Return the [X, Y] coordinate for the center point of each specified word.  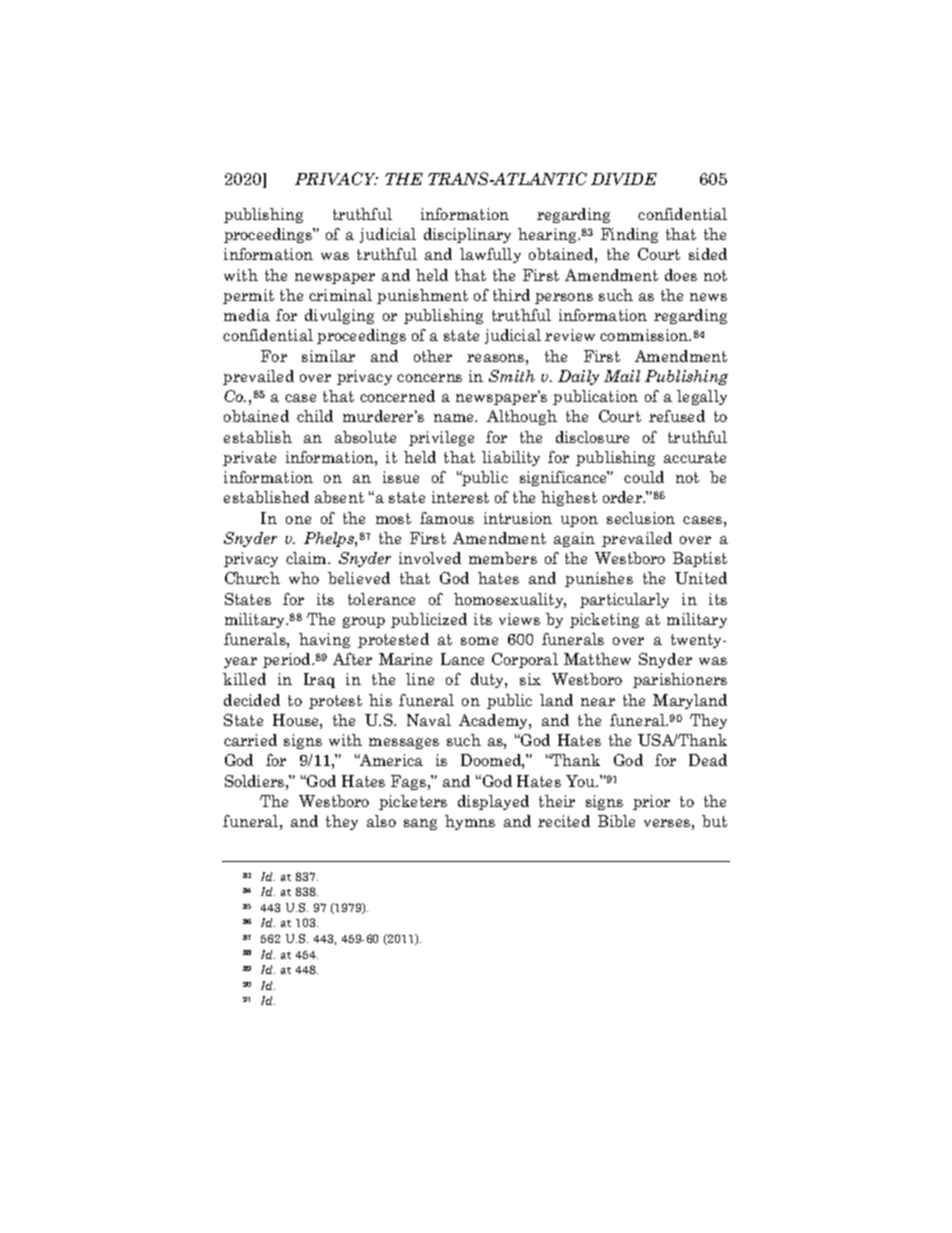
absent [339, 497]
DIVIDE [624, 179]
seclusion [641, 518]
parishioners [680, 680]
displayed [493, 802]
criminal [340, 295]
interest [460, 497]
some [479, 641]
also [381, 821]
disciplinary [467, 235]
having [324, 640]
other [433, 356]
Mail [622, 376]
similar [328, 356]
